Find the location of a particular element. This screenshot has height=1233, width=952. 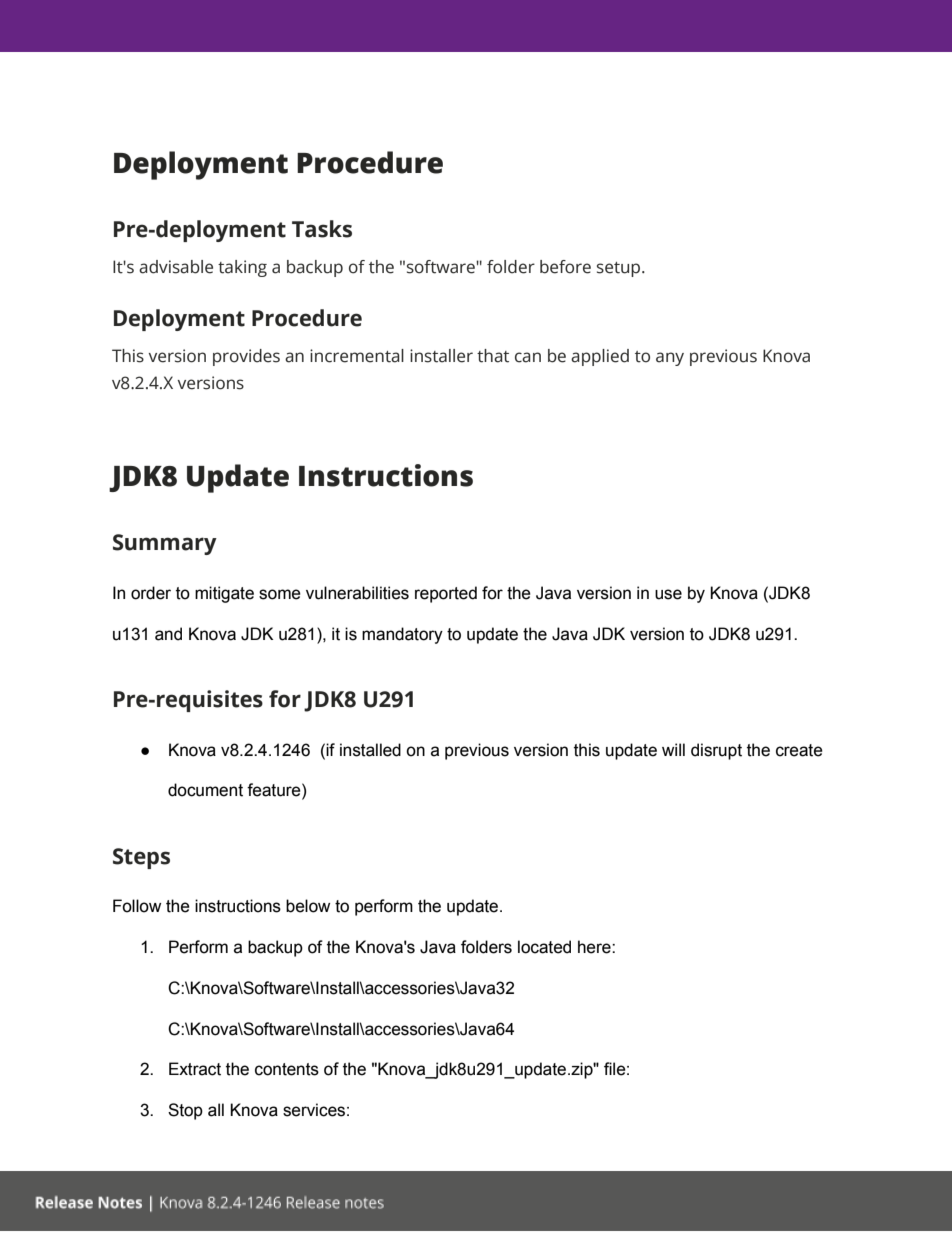

reported is located at coordinates (446, 594).
